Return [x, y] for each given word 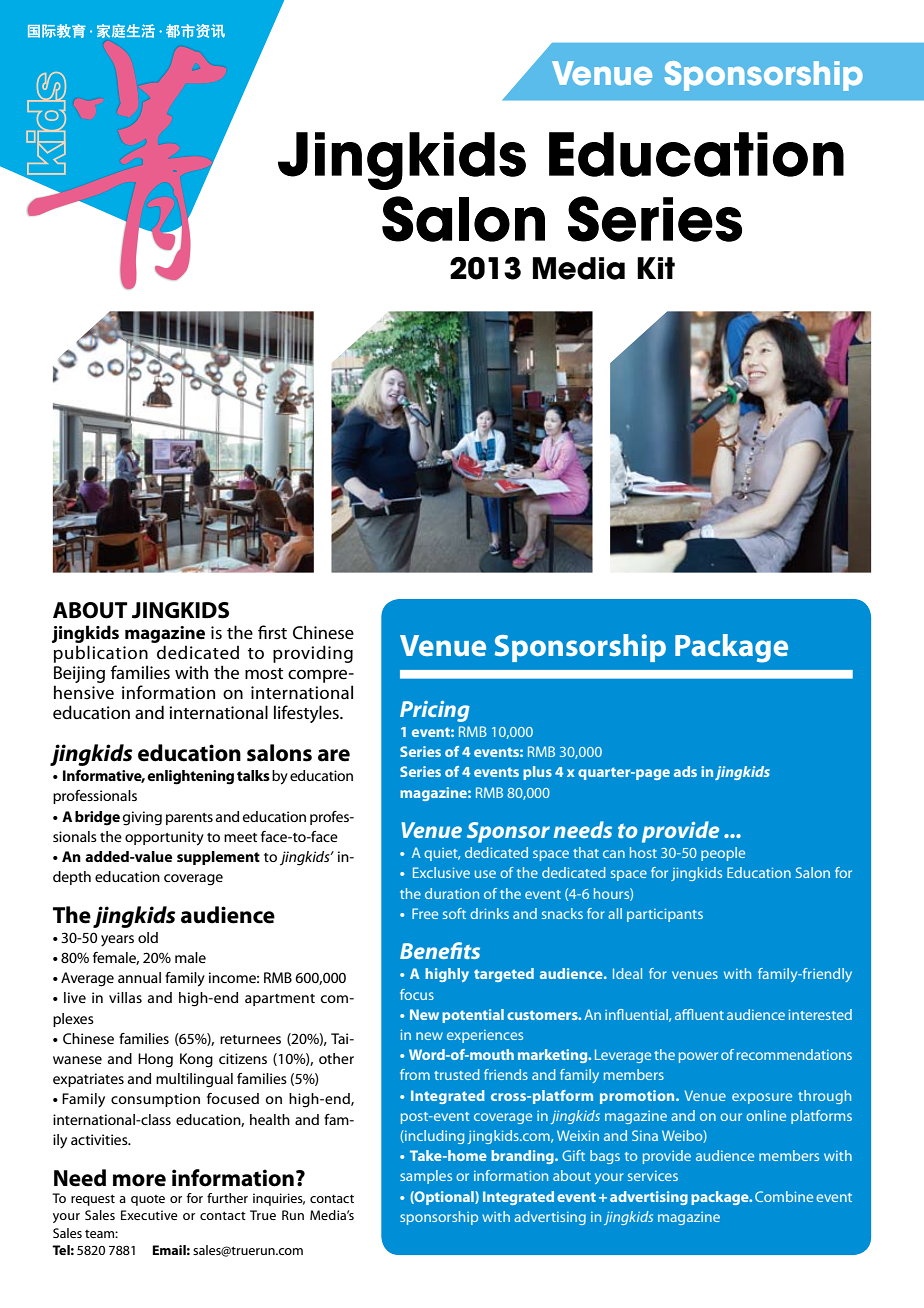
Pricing [435, 711]
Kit [656, 268]
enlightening [190, 777]
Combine [784, 1196]
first [272, 632]
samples [426, 1177]
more [139, 1180]
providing [313, 654]
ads [685, 771]
